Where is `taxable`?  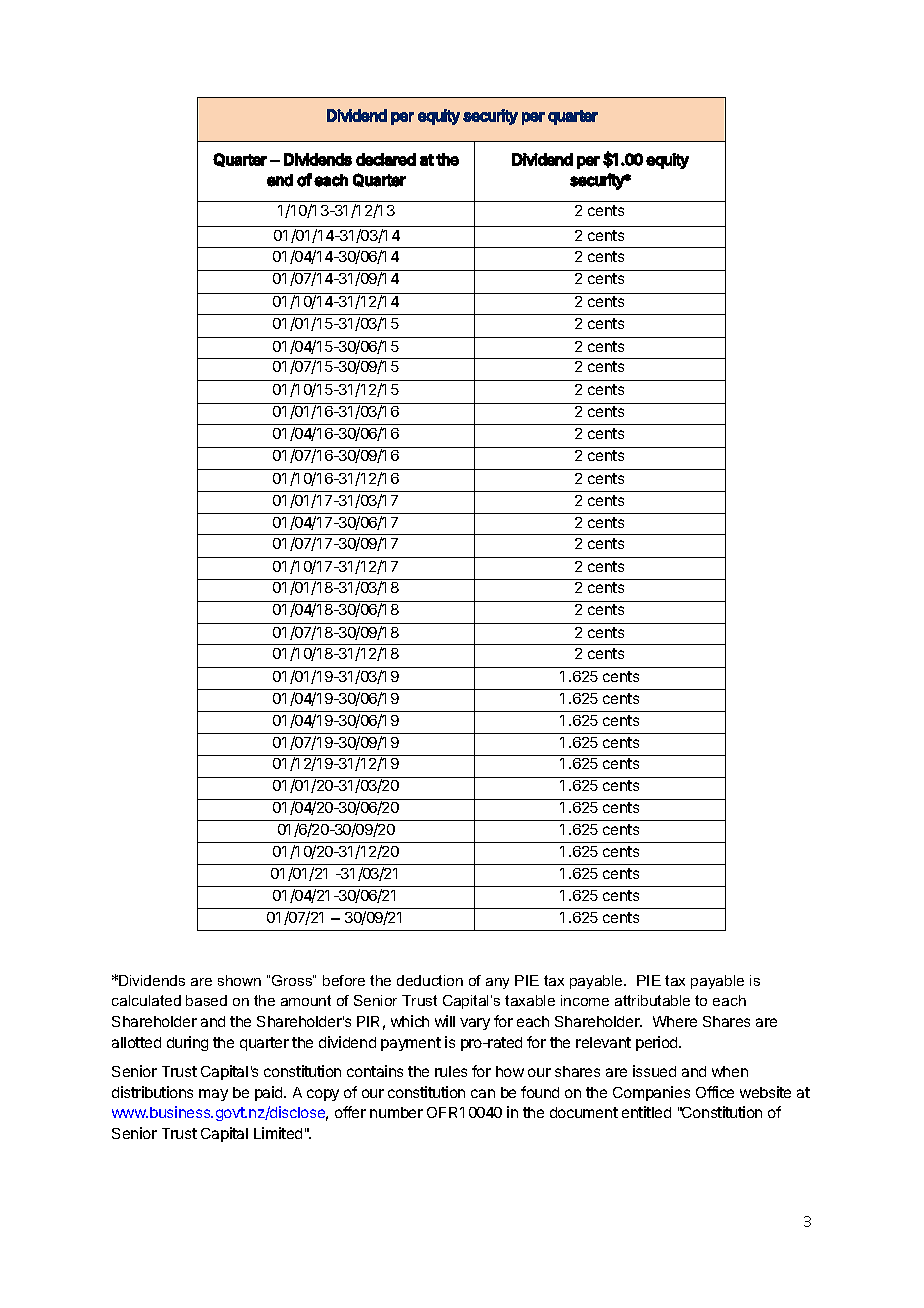
taxable is located at coordinates (530, 1000).
